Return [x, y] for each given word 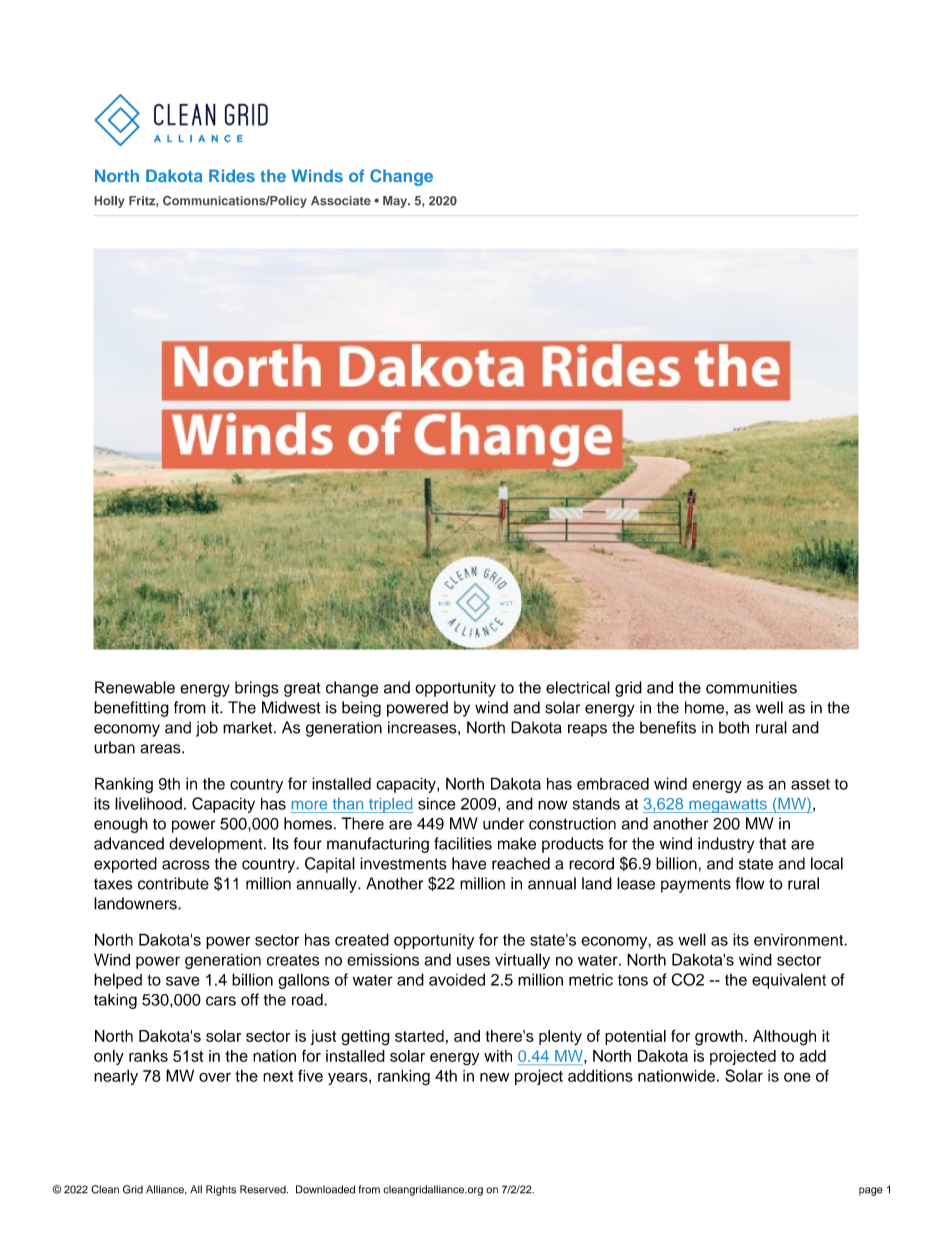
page [871, 1191]
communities [751, 687]
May [396, 202]
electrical [578, 687]
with [498, 1056]
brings [257, 689]
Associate [341, 200]
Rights [221, 1190]
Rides [232, 175]
